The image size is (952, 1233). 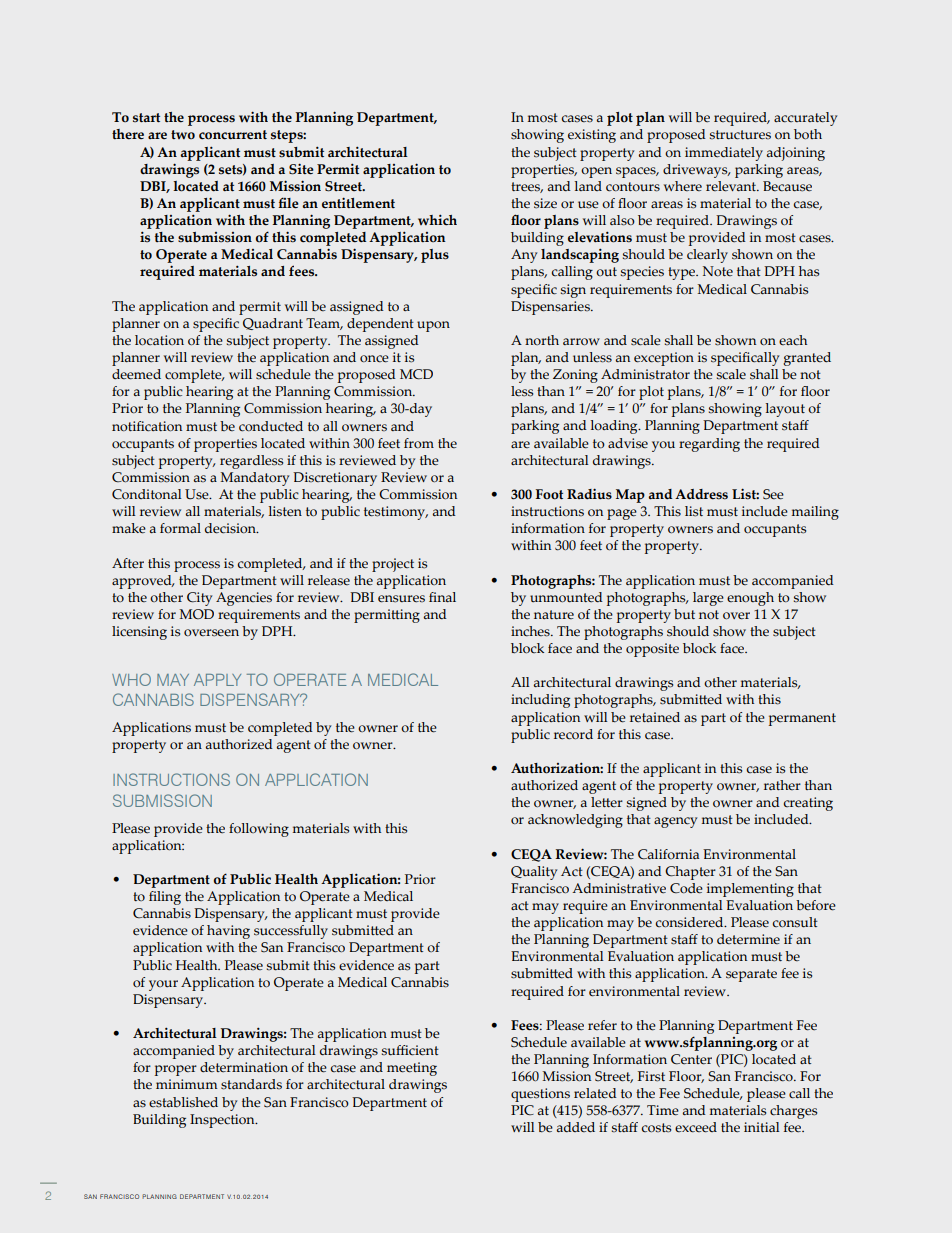 What do you see at coordinates (259, 830) in the image?
I see `following` at bounding box center [259, 830].
